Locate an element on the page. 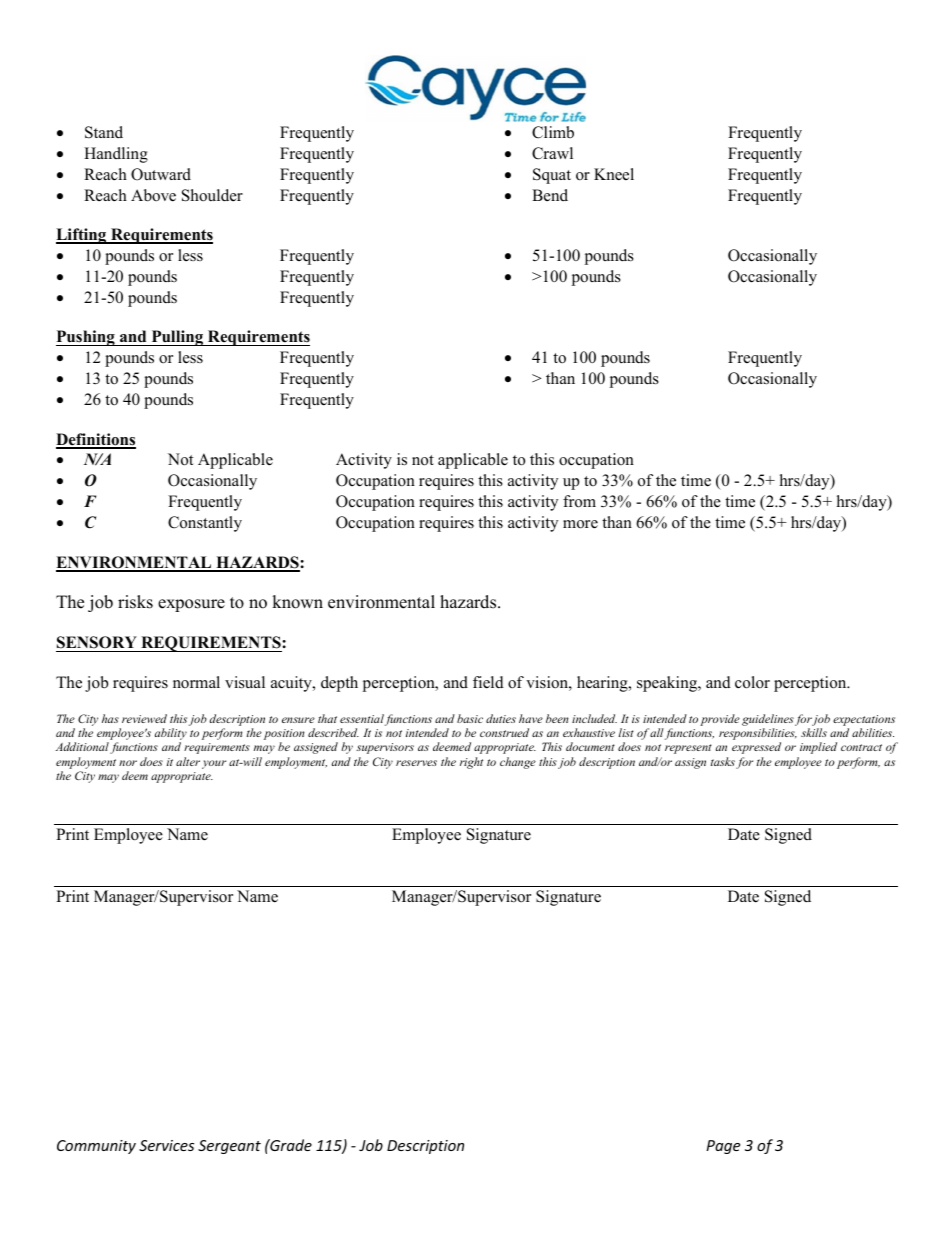 Image resolution: width=952 pixels, height=1233 pixels. from is located at coordinates (579, 501).
